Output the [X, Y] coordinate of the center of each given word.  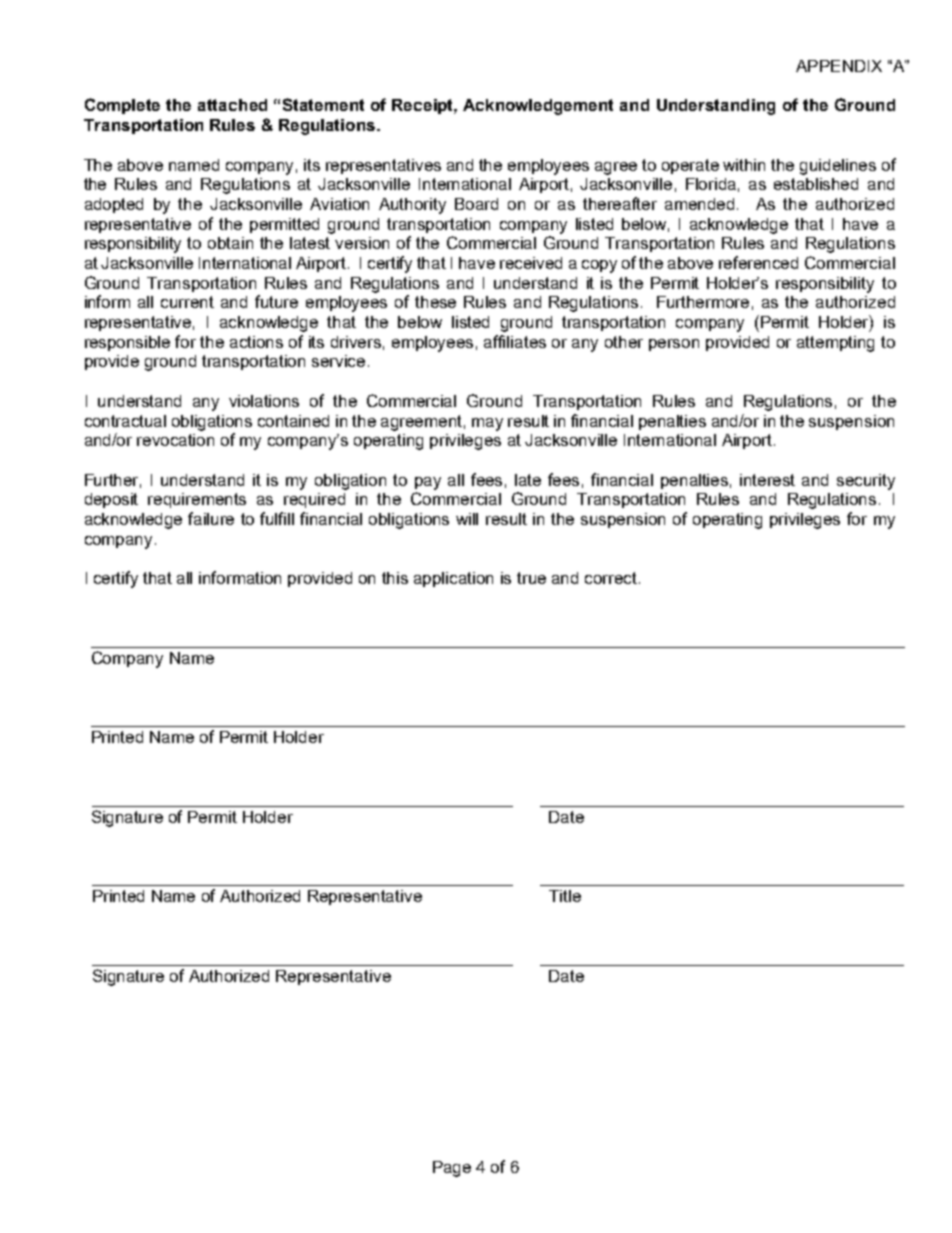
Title [565, 896]
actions [256, 342]
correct [612, 578]
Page [452, 1169]
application [453, 579]
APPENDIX [839, 66]
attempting [835, 344]
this [395, 578]
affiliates [515, 341]
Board [476, 204]
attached [232, 105]
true [531, 578]
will [467, 519]
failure [211, 518]
